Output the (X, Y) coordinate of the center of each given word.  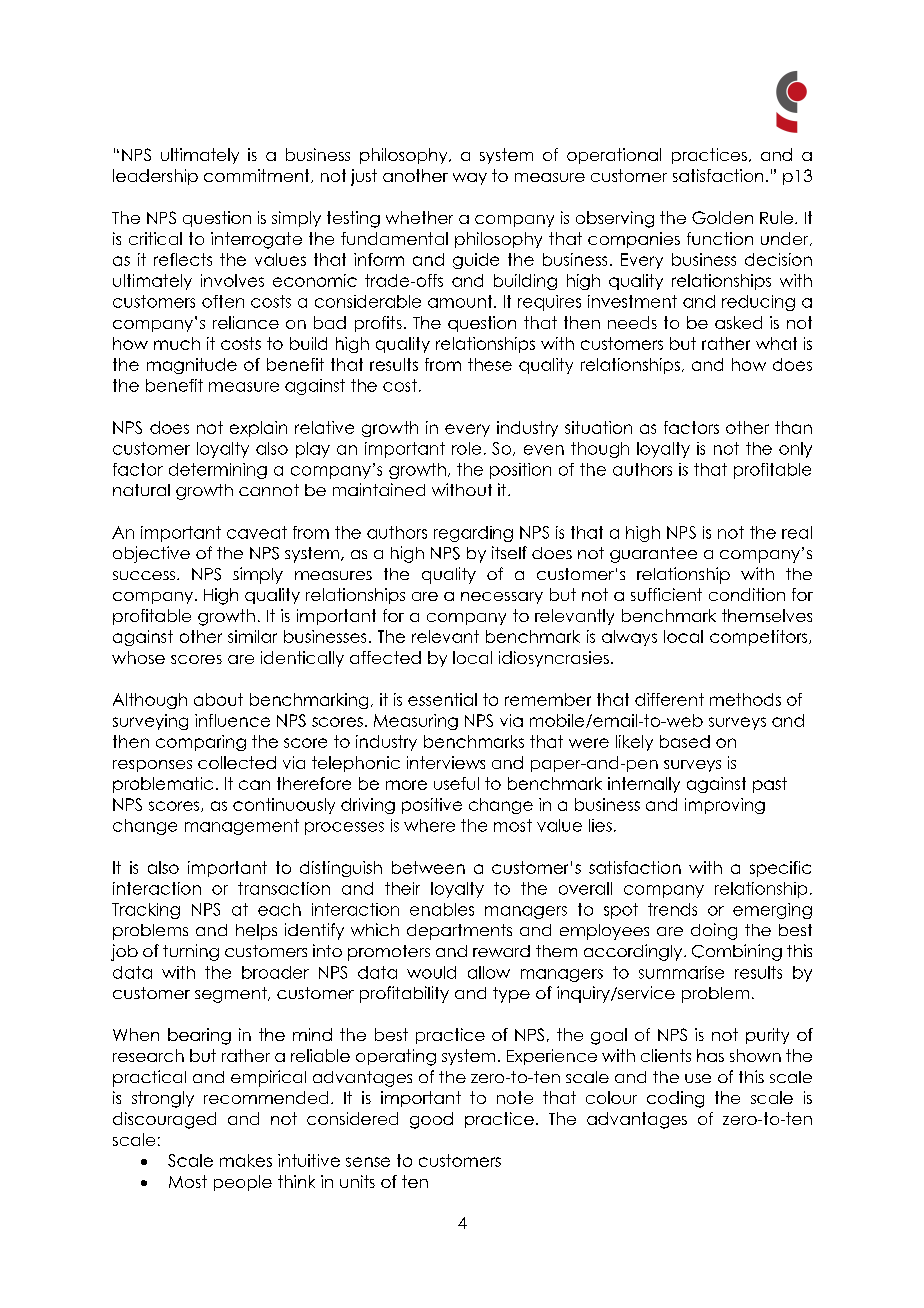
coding (675, 1099)
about (218, 699)
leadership (155, 177)
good (431, 1120)
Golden (722, 217)
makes (246, 1160)
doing (714, 931)
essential (442, 699)
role (466, 448)
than (793, 427)
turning (191, 952)
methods (745, 699)
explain (258, 429)
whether (419, 217)
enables (442, 909)
